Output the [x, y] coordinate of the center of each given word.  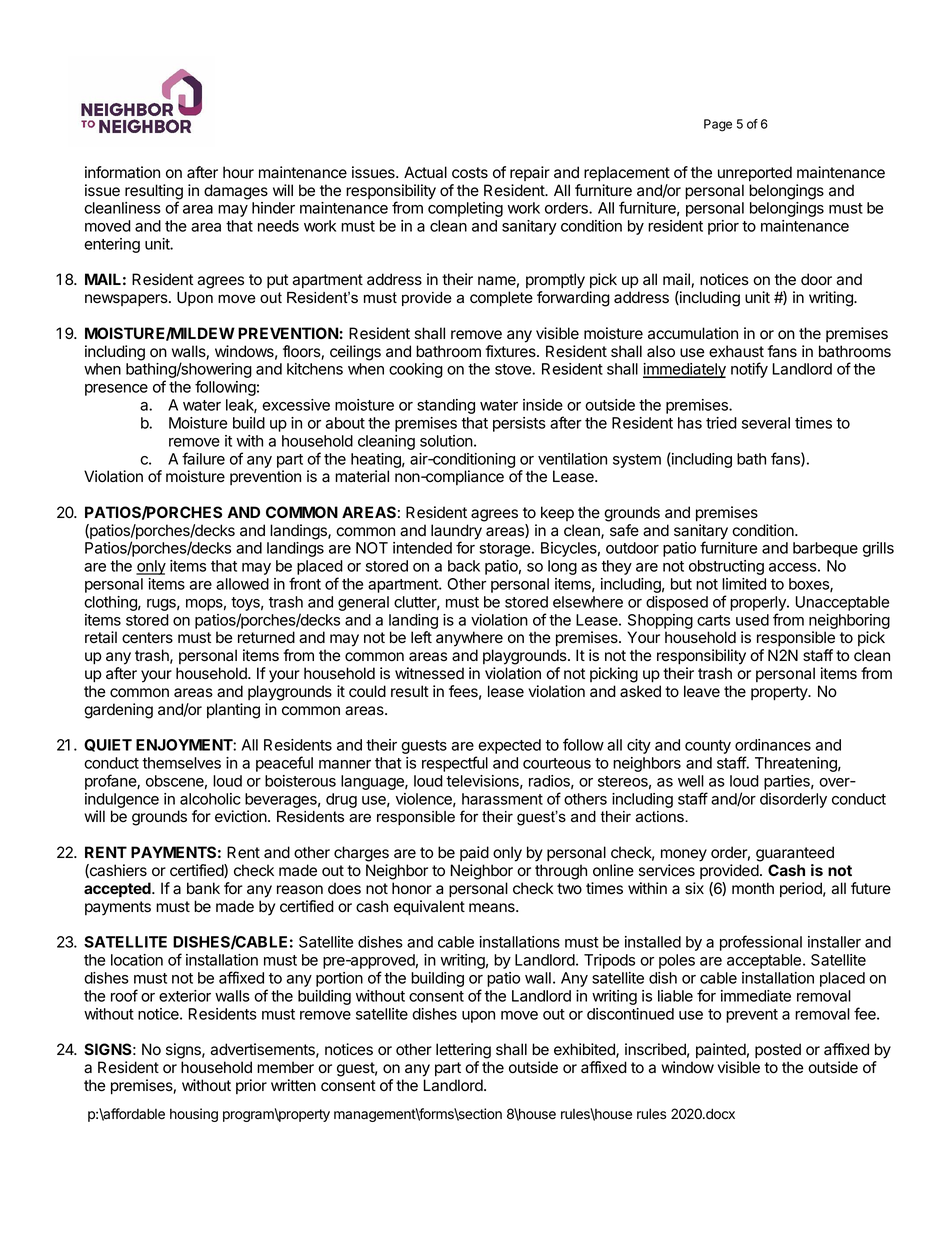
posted [778, 1050]
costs [470, 172]
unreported [755, 173]
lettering [463, 1051]
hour [238, 172]
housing [194, 1115]
